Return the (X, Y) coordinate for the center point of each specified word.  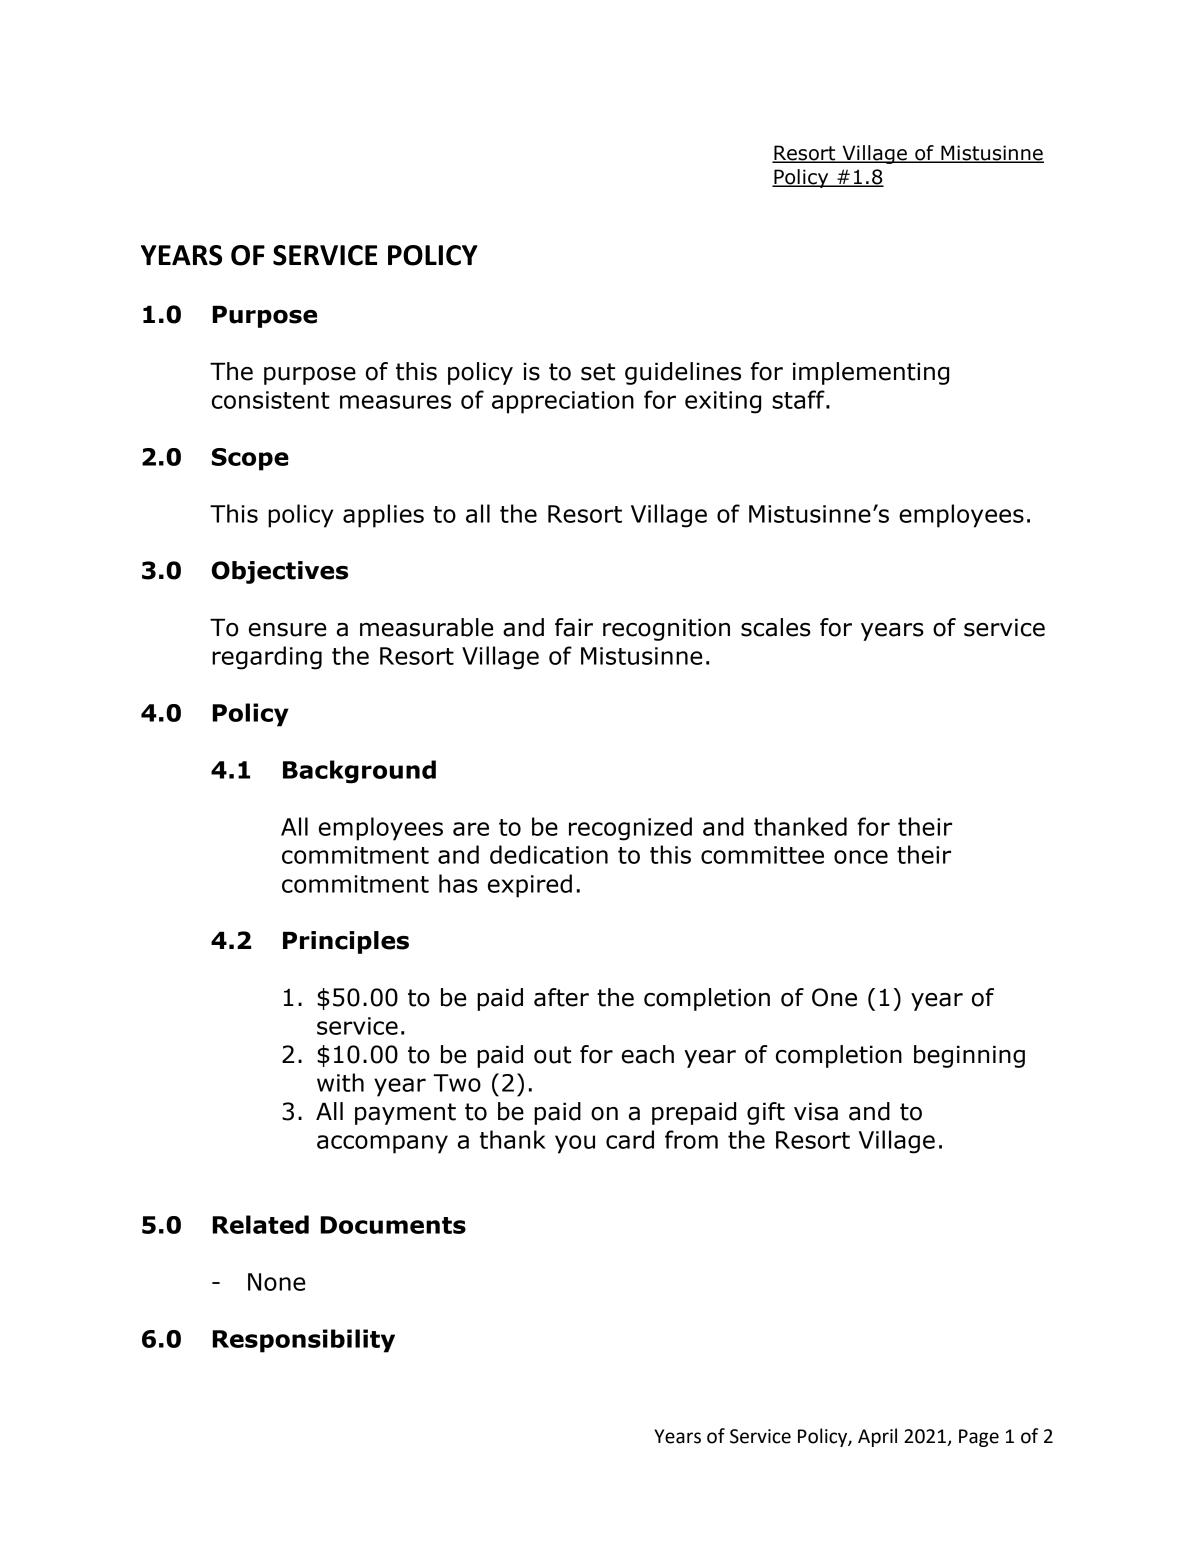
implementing (871, 373)
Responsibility (304, 1341)
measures (395, 402)
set (598, 372)
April (877, 1437)
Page (979, 1438)
